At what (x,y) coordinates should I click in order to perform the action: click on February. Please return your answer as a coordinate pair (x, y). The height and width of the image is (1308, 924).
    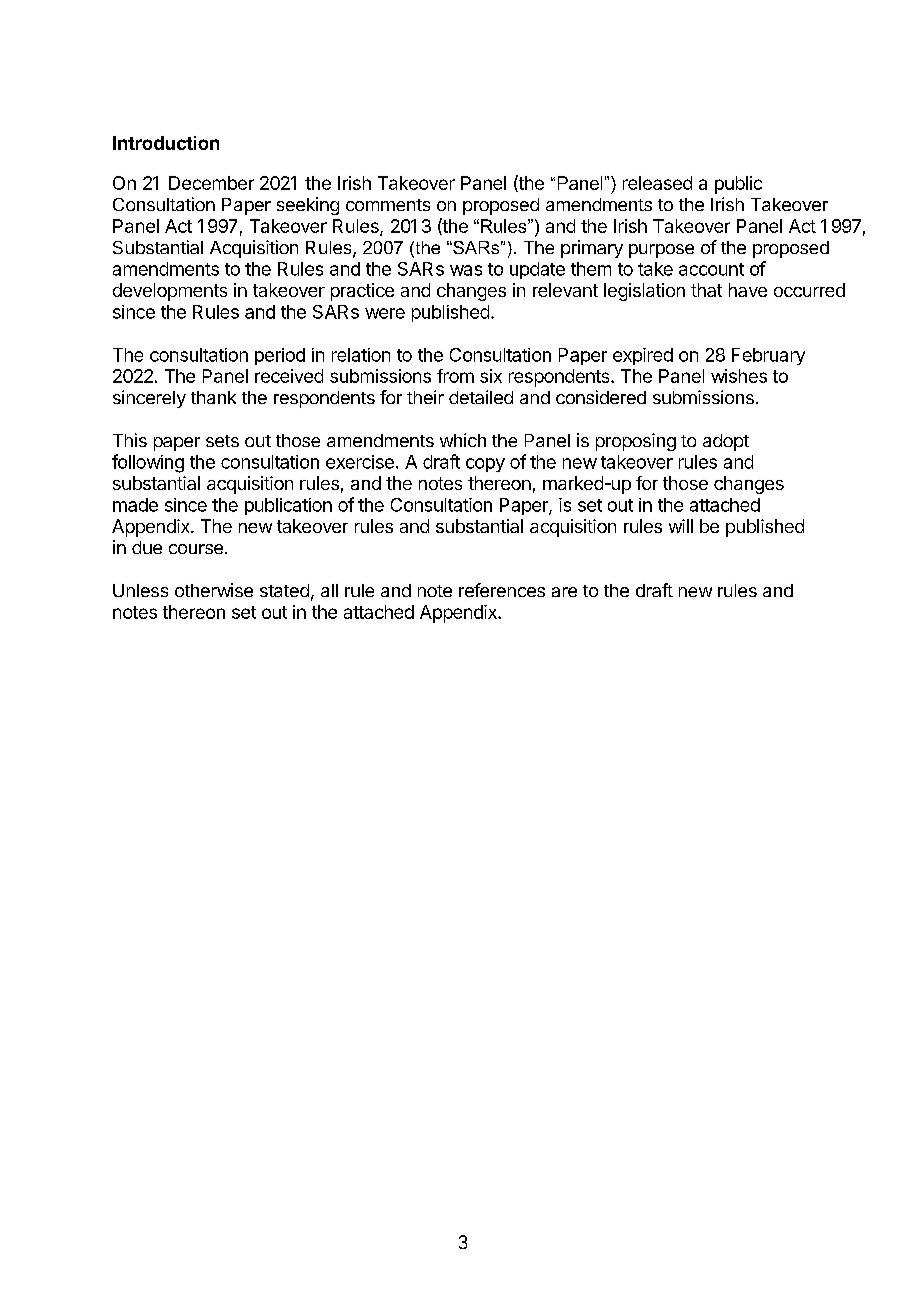
    Looking at the image, I should click on (768, 356).
